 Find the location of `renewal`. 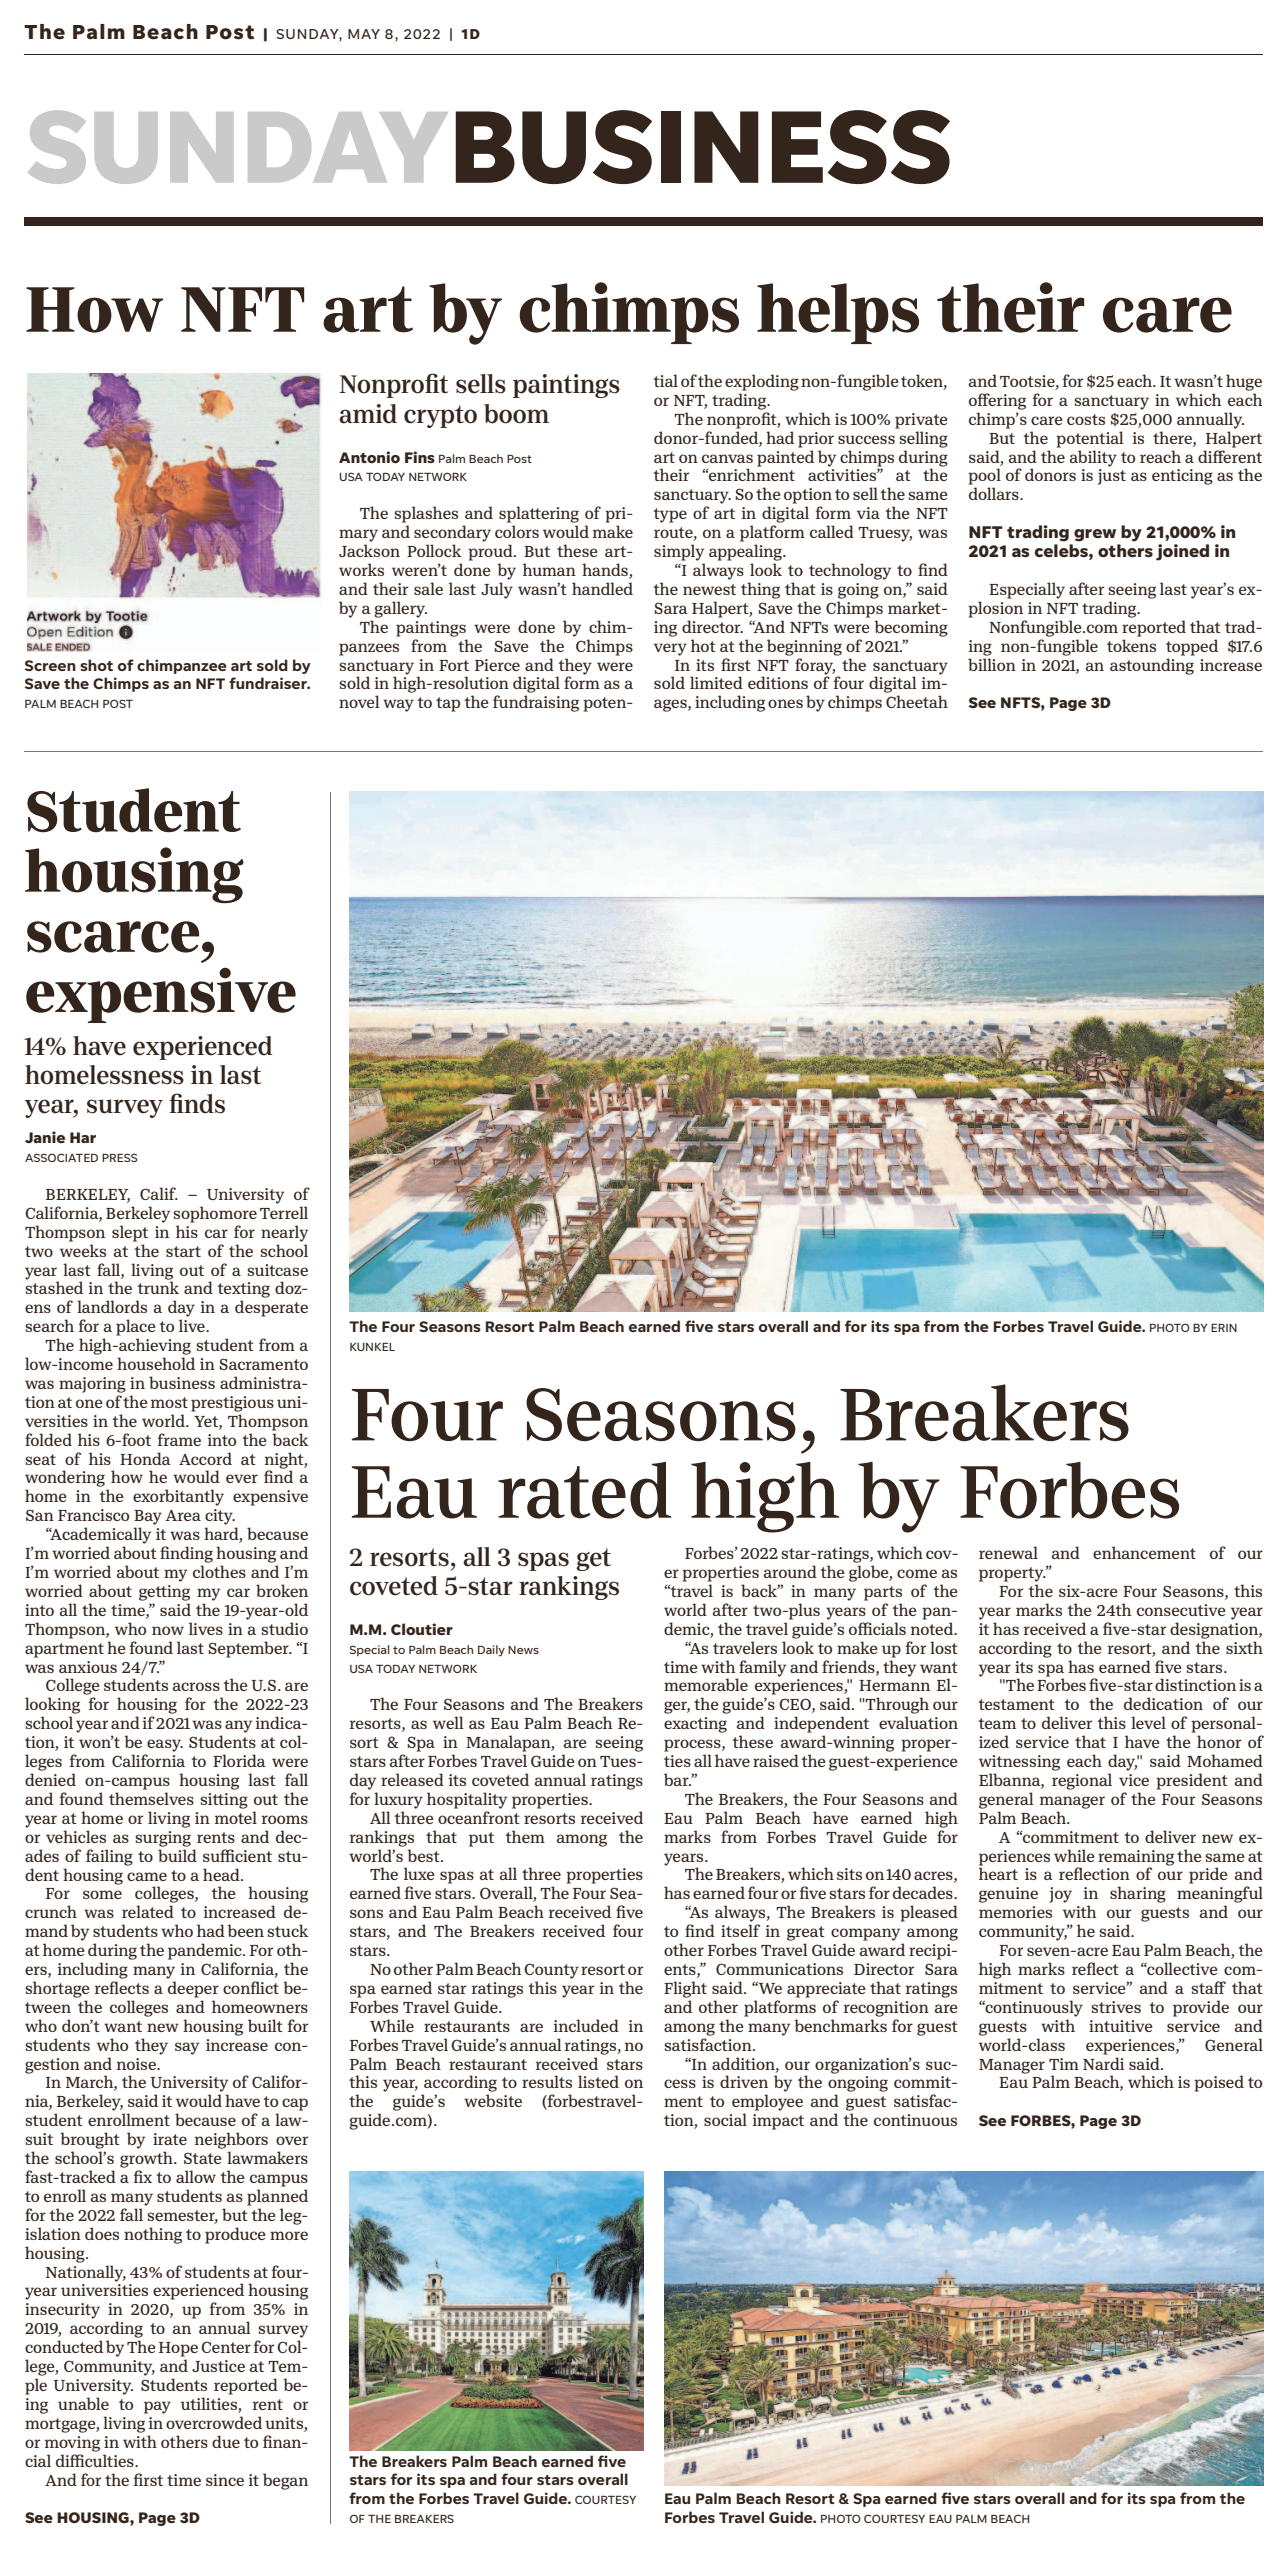

renewal is located at coordinates (1008, 1552).
